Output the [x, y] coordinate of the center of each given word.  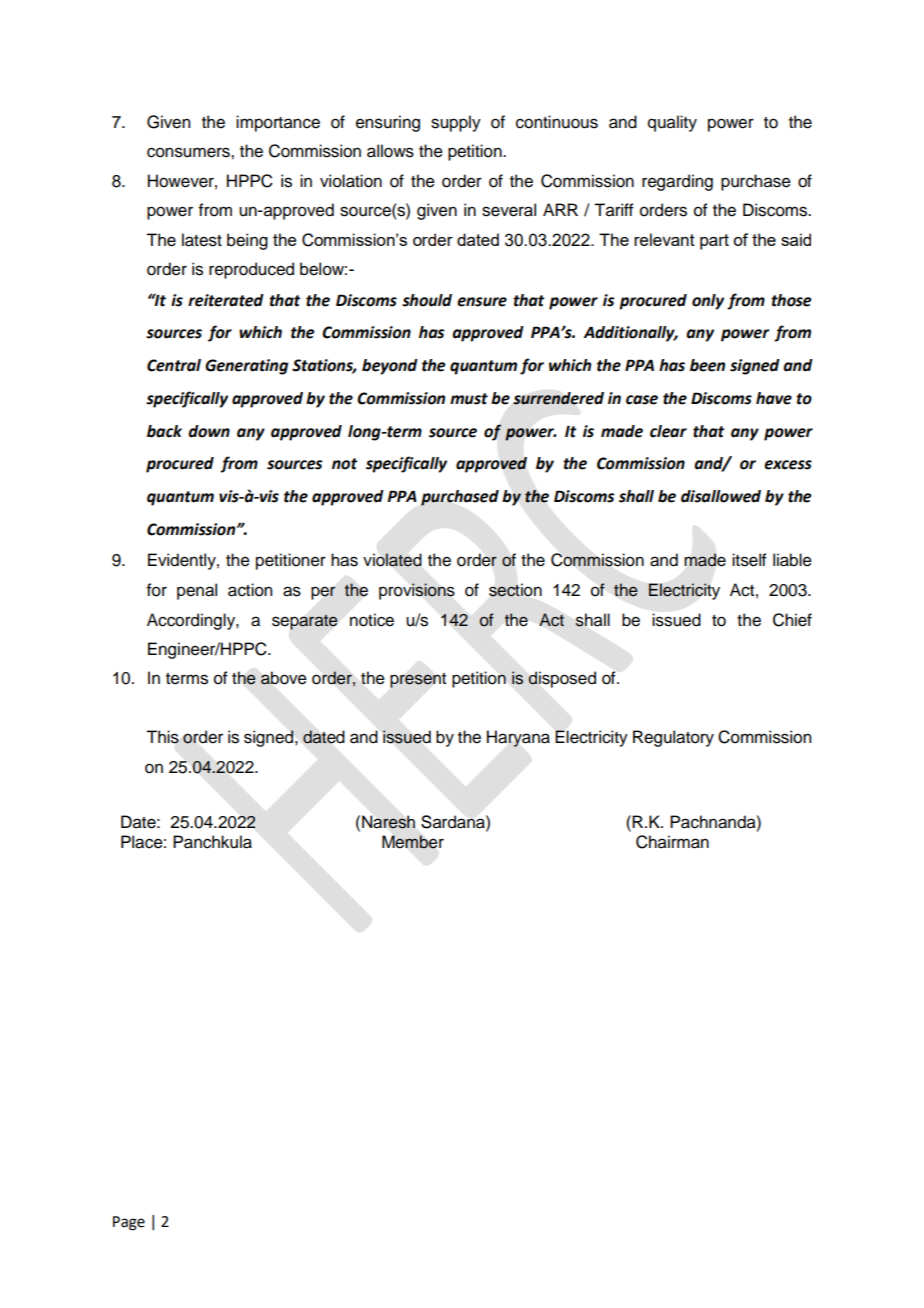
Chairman [672, 842]
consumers [189, 152]
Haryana [518, 738]
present [418, 680]
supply [456, 123]
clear [668, 431]
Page [129, 1223]
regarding [677, 182]
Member [413, 842]
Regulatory [673, 738]
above [284, 678]
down [209, 431]
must [469, 399]
